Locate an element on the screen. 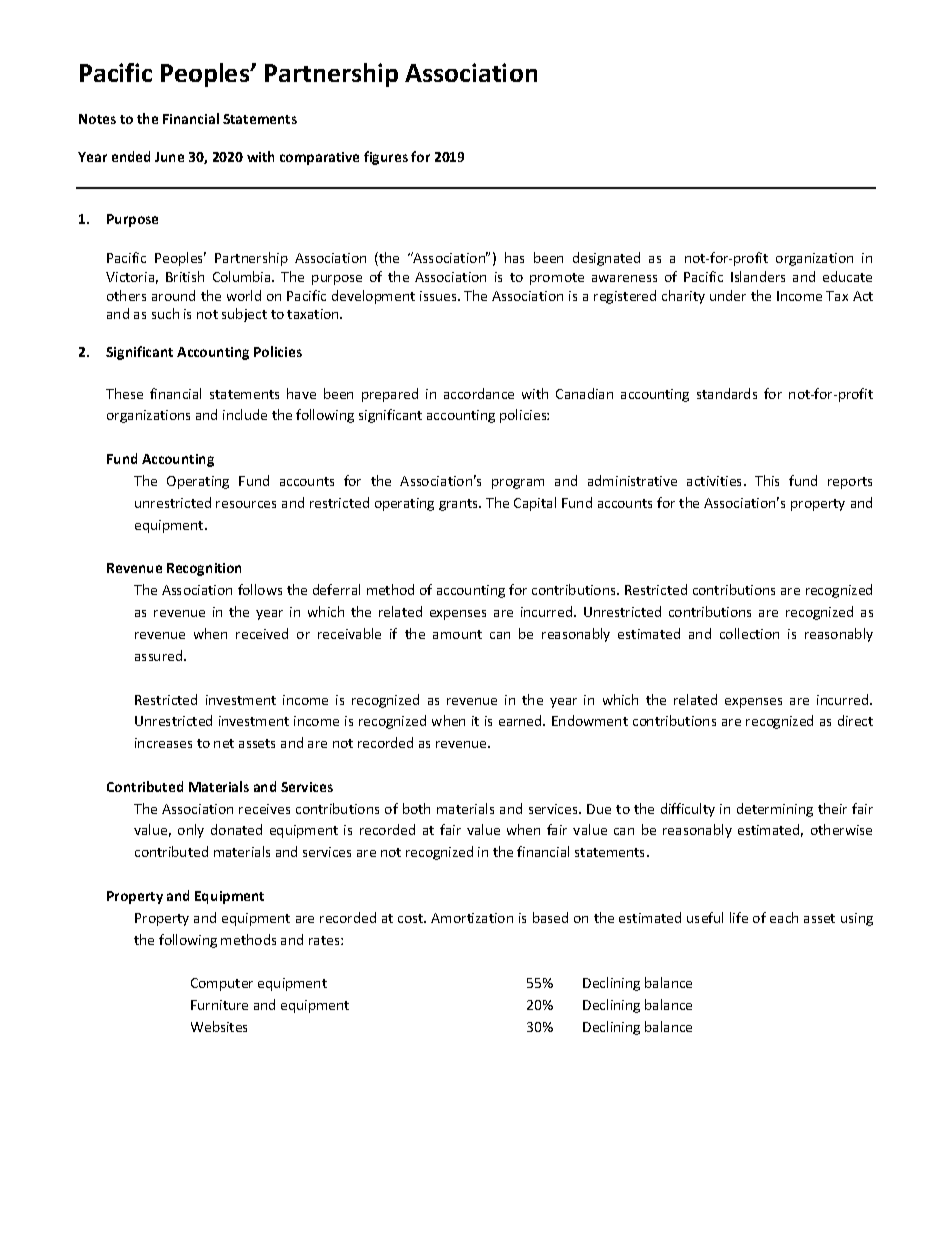 The width and height of the screenshot is (952, 1233). resources is located at coordinates (246, 504).
